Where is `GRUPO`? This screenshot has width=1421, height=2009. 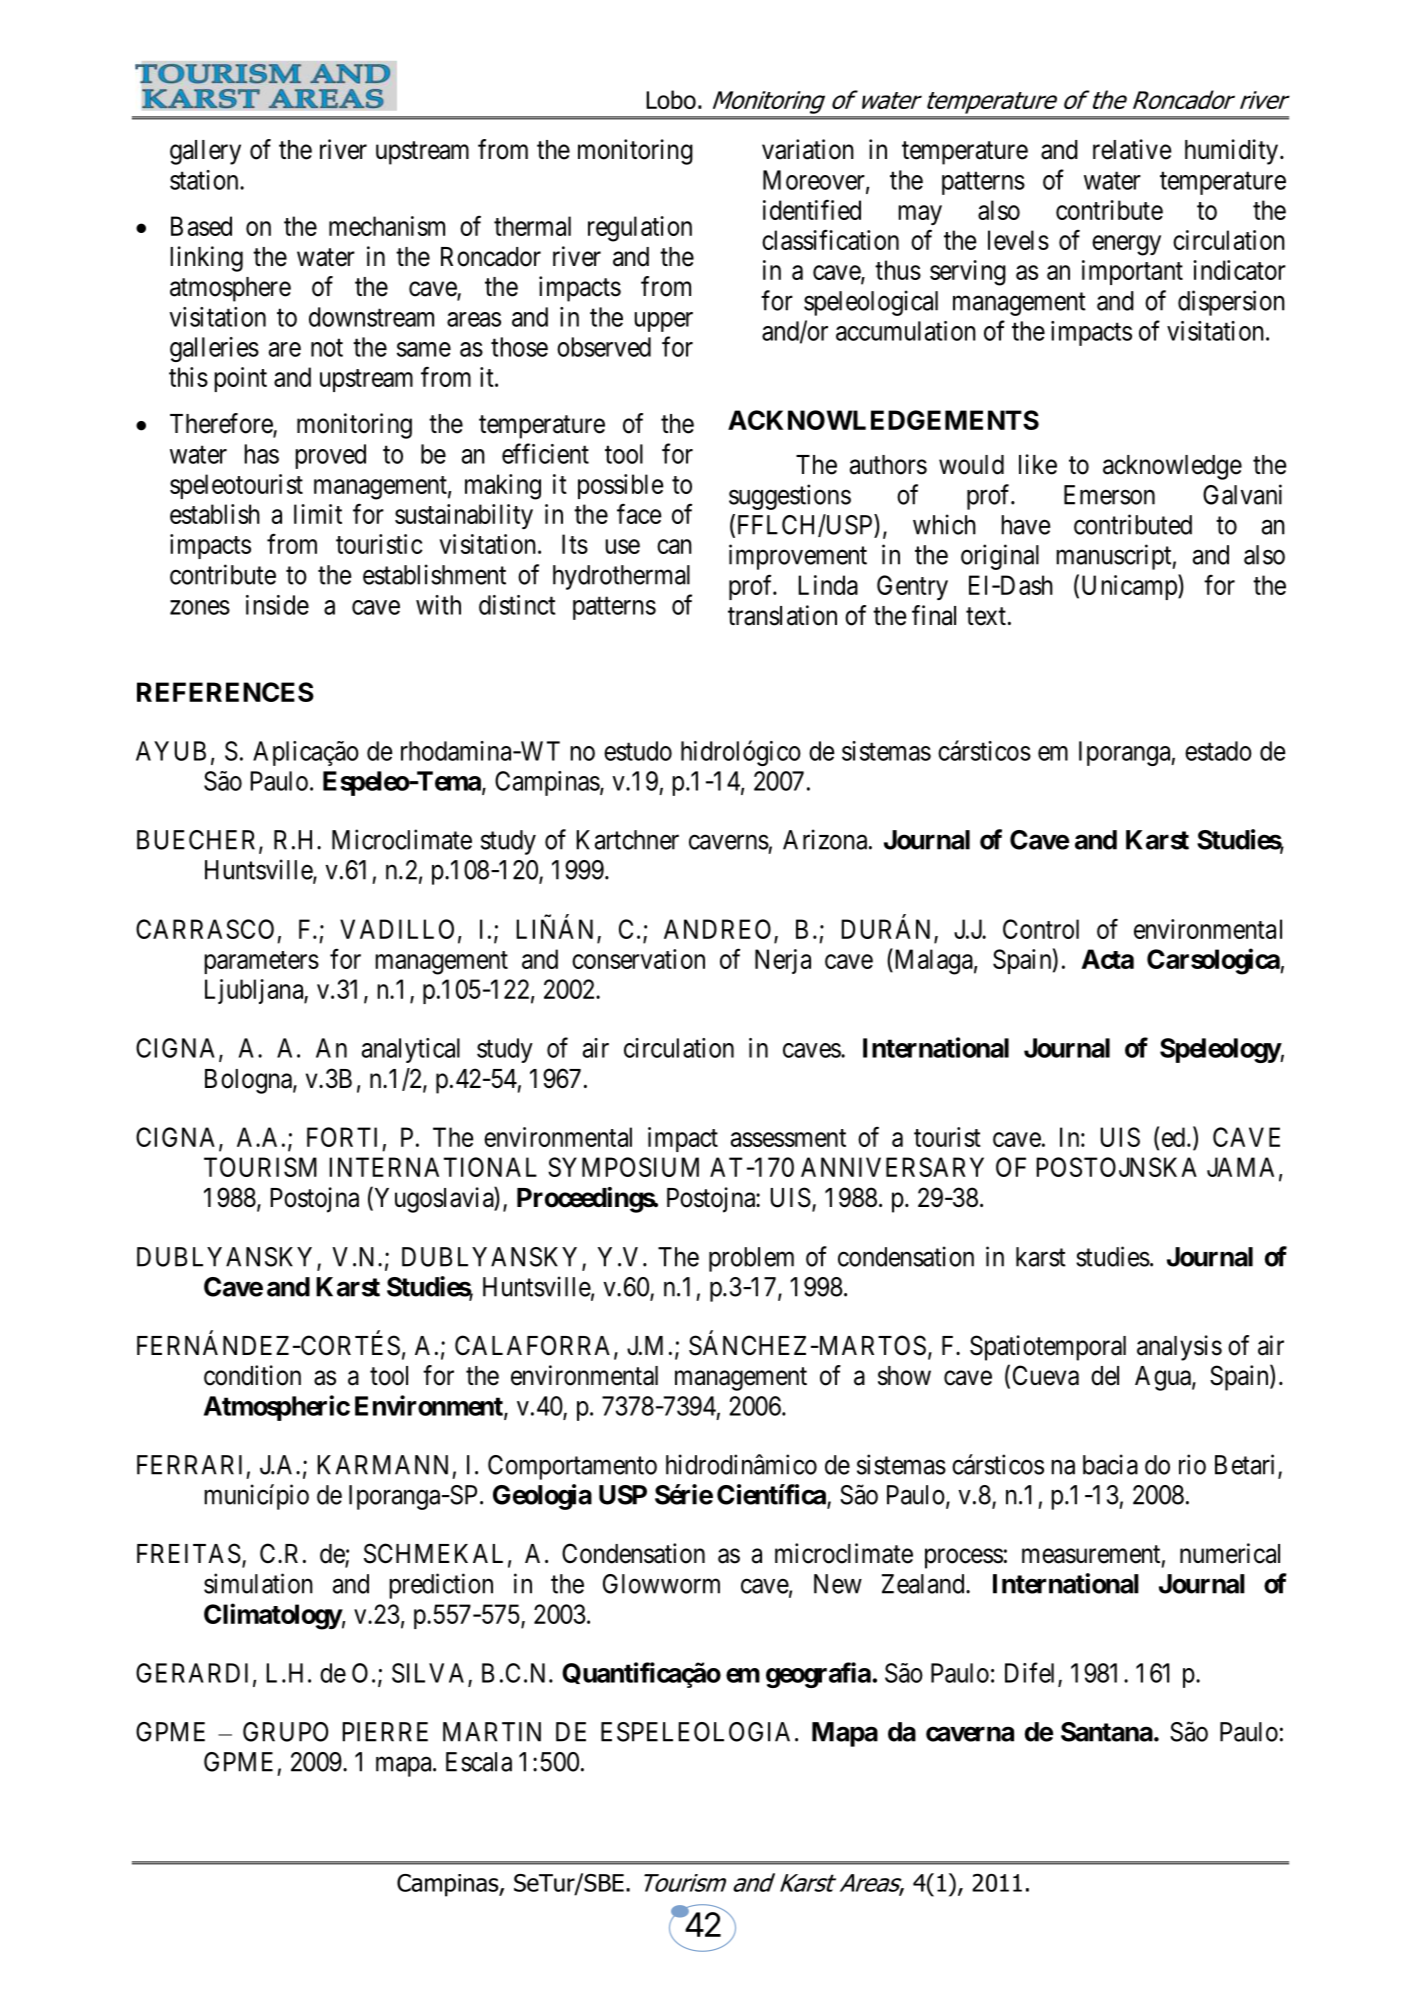
GRUPO is located at coordinates (285, 1732).
